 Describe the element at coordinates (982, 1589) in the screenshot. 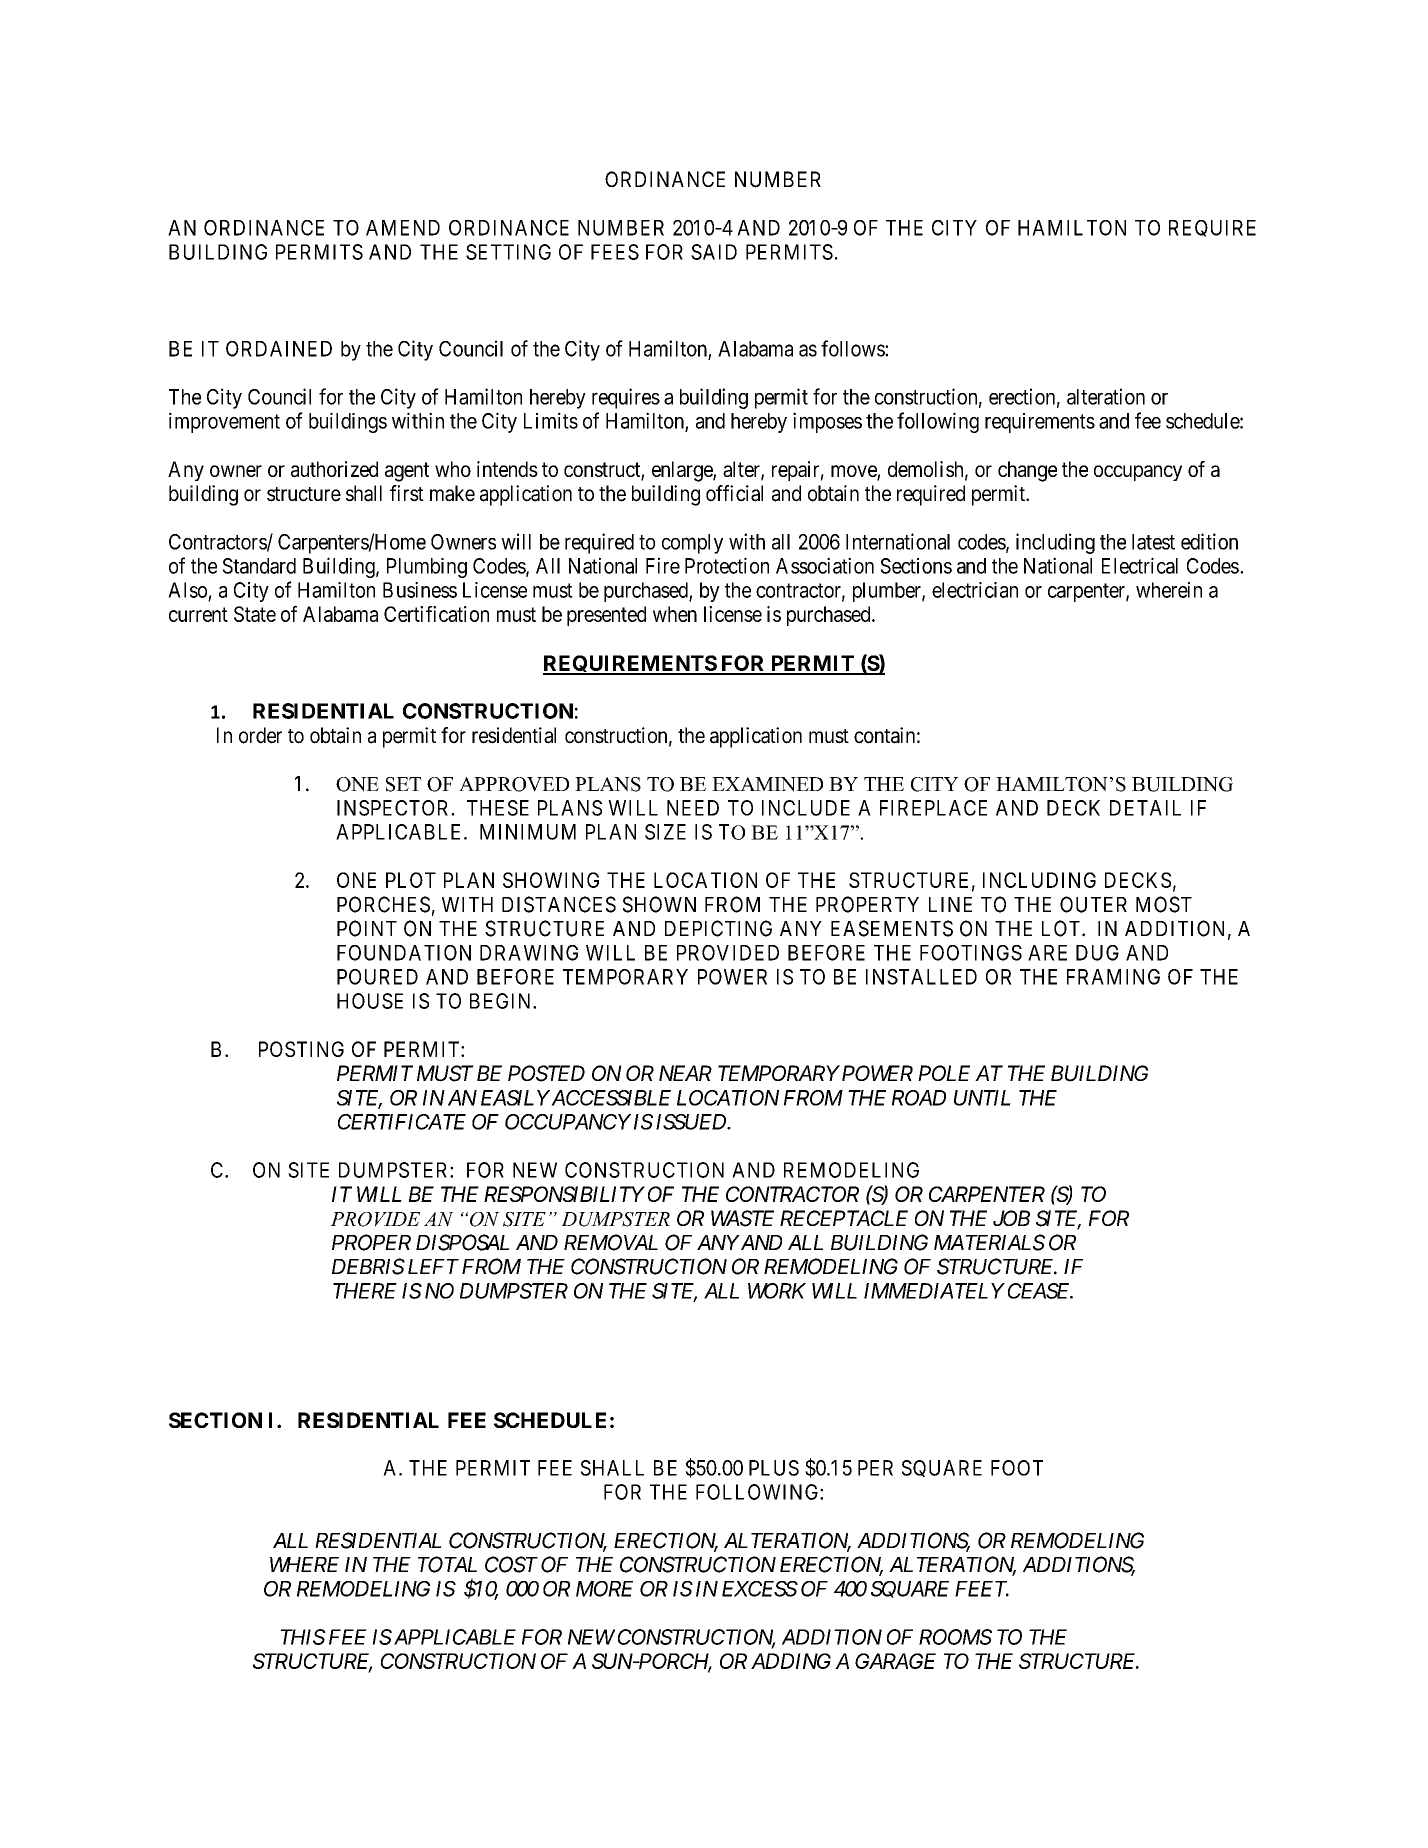

I see `FEET` at that location.
